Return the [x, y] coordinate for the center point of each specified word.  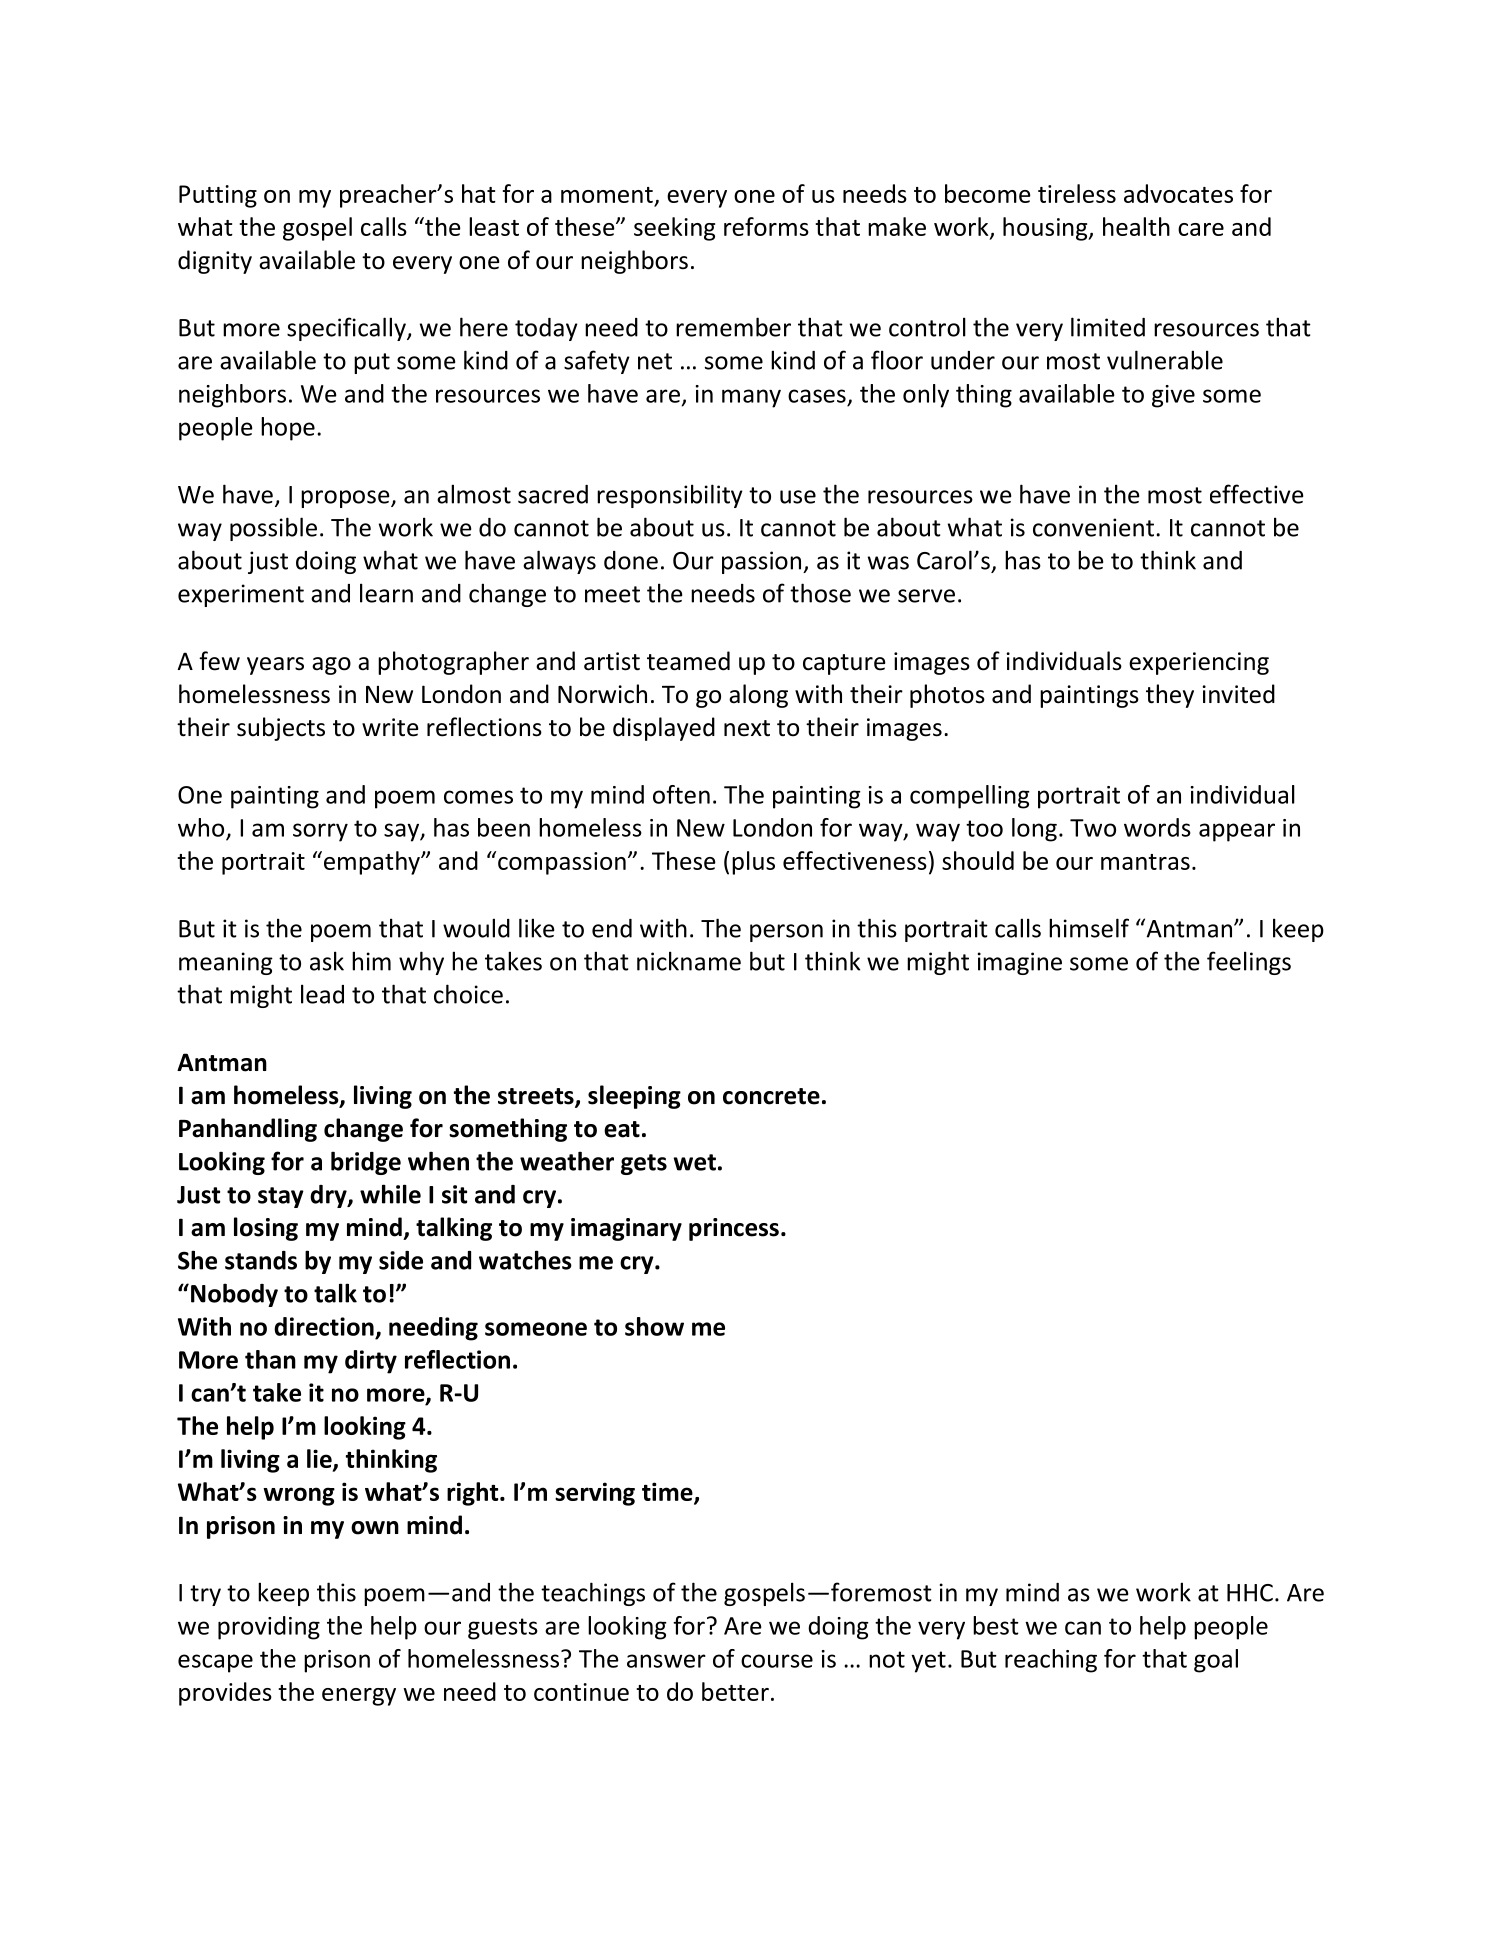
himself [1089, 928]
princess [734, 1229]
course [777, 1661]
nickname [689, 961]
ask [327, 961]
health [1136, 226]
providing [269, 1628]
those [820, 593]
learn [386, 593]
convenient [1093, 527]
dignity [215, 262]
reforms [766, 226]
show [654, 1326]
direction [324, 1326]
